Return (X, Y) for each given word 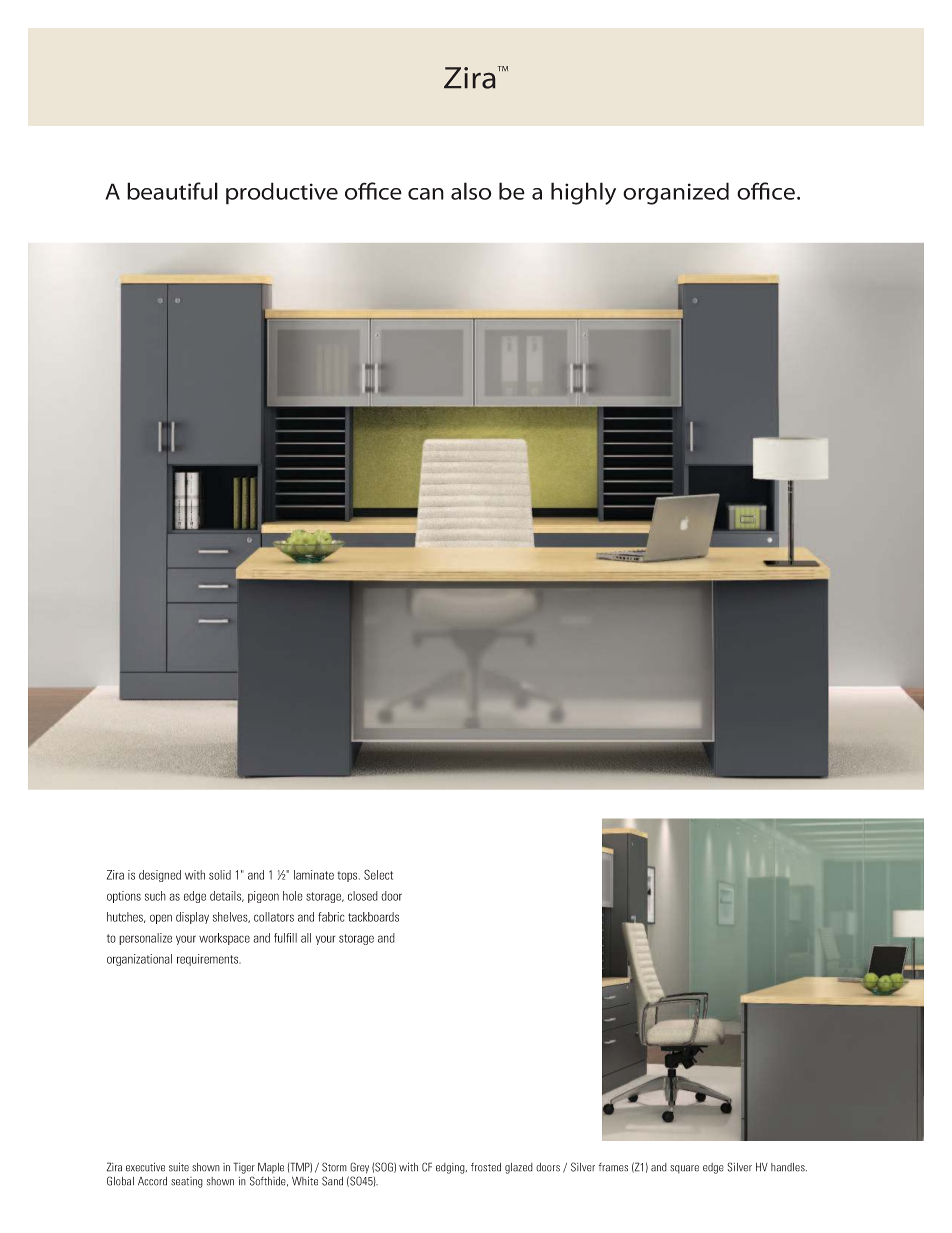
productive (282, 193)
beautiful (172, 191)
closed (363, 896)
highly (583, 193)
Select (378, 874)
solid (220, 875)
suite (179, 1167)
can (426, 194)
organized (676, 193)
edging (451, 1168)
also (471, 191)
